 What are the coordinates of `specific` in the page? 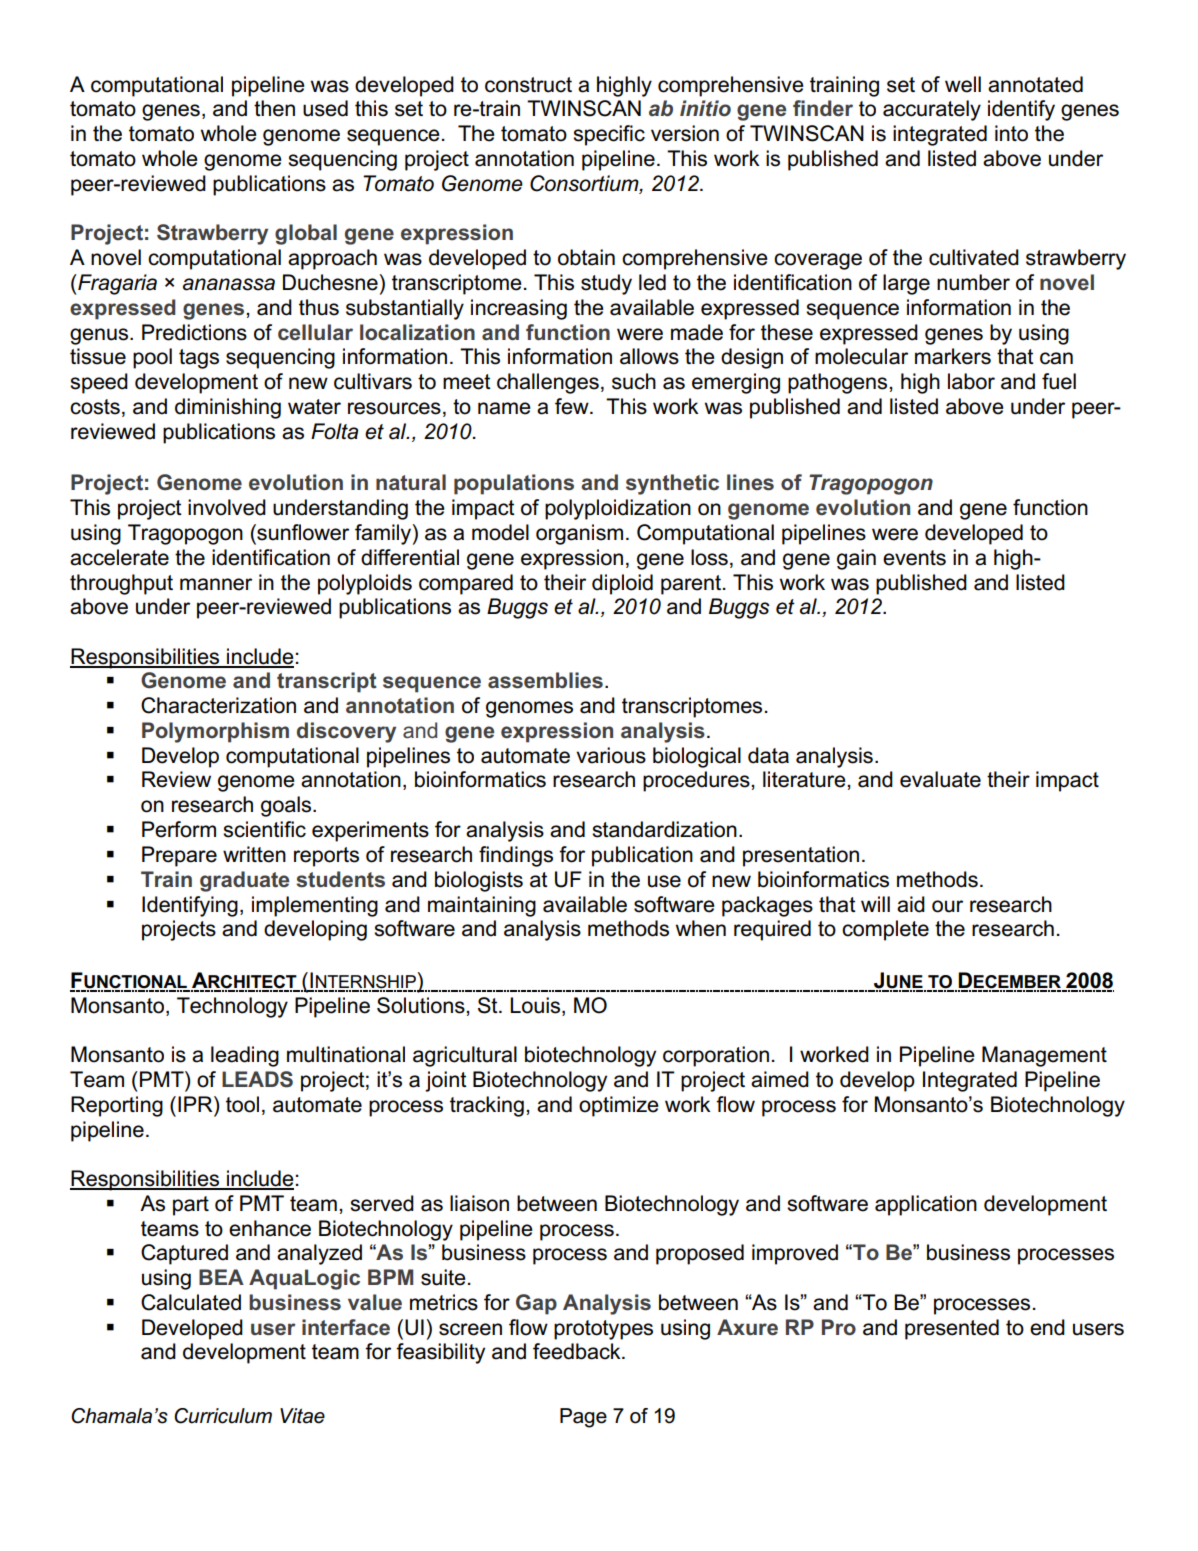 It's located at (609, 135).
